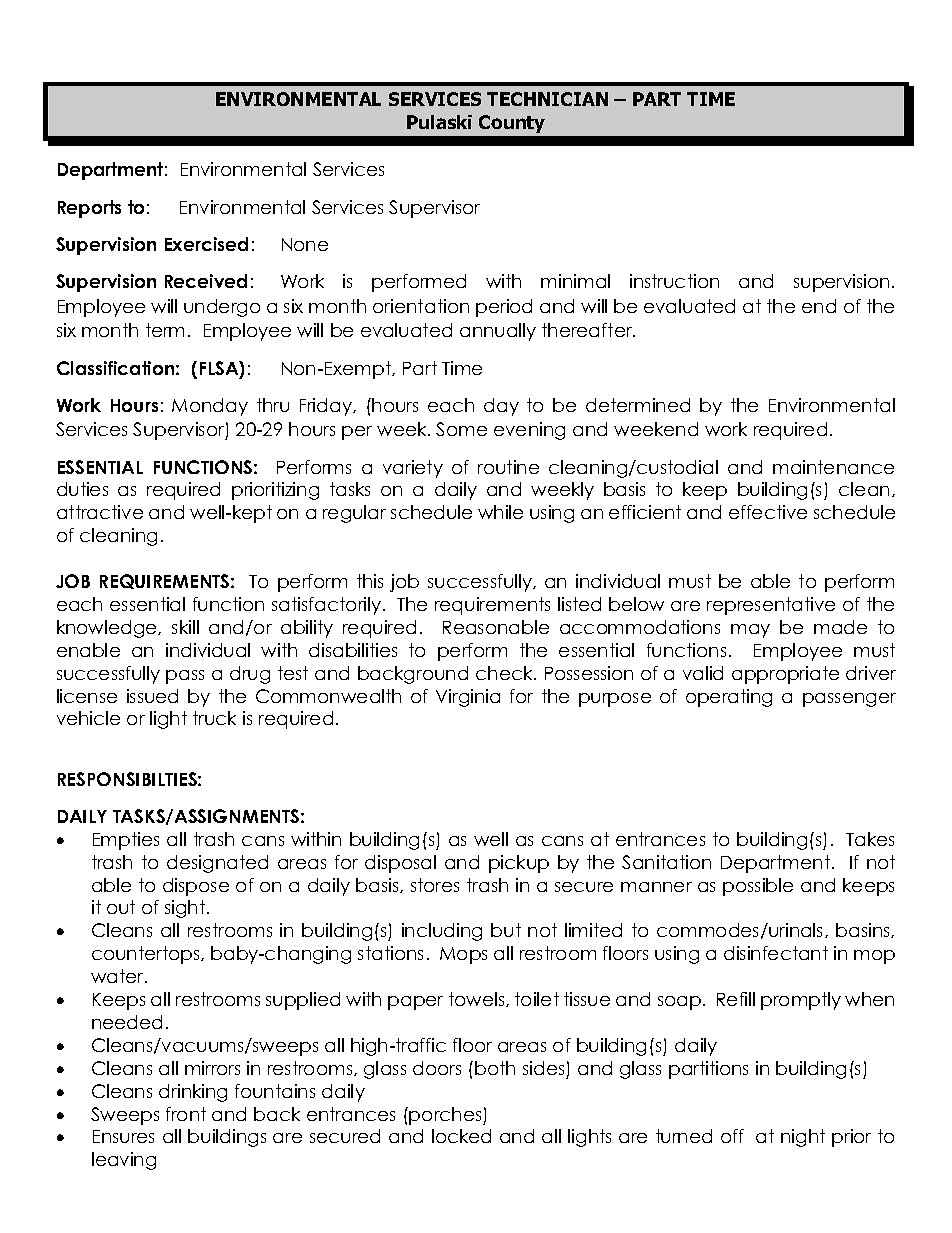 This screenshot has width=952, height=1233. Describe the element at coordinates (512, 124) in the screenshot. I see `County` at that location.
